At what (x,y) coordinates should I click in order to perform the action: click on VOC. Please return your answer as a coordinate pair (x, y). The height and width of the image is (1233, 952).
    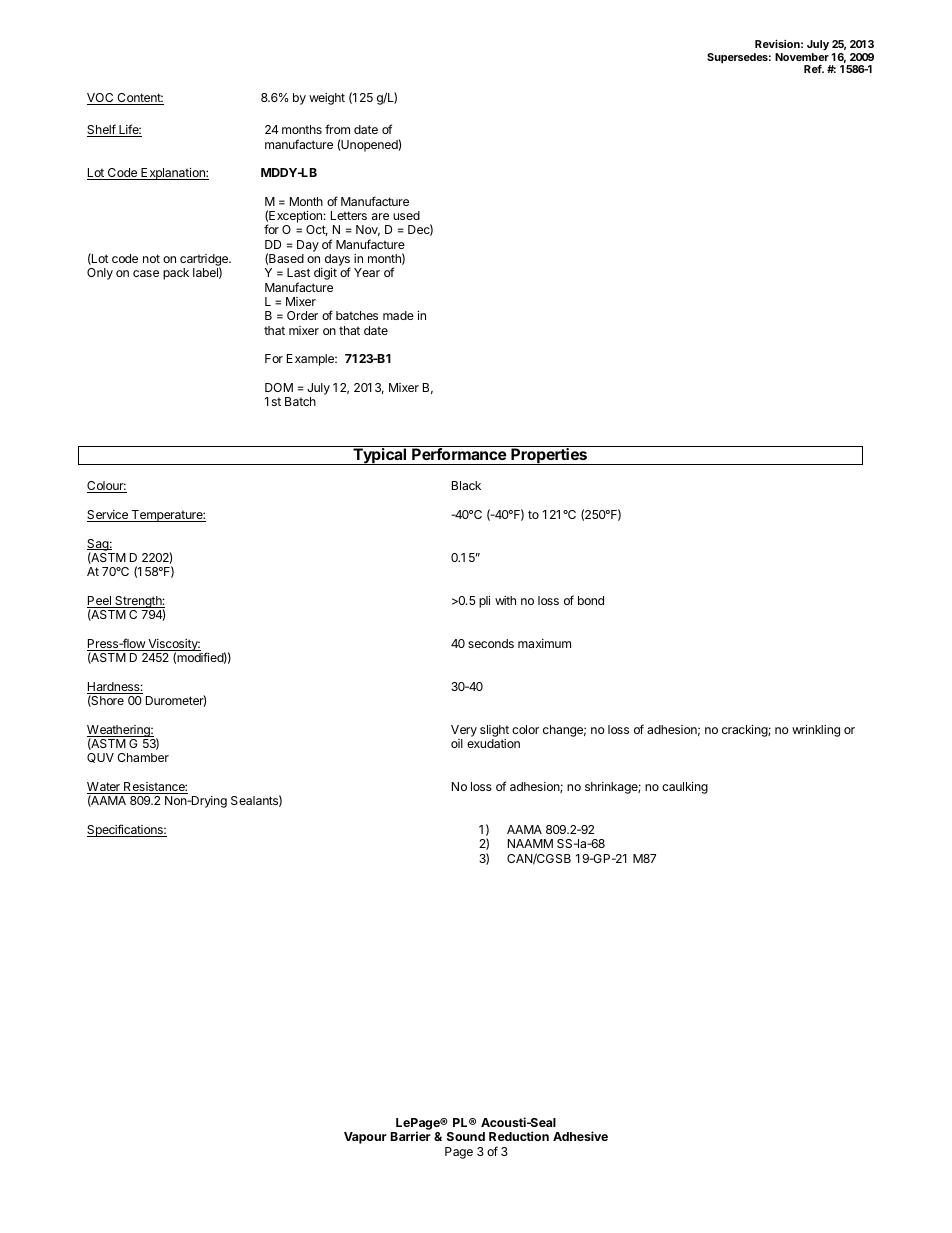
    Looking at the image, I should click on (101, 99).
